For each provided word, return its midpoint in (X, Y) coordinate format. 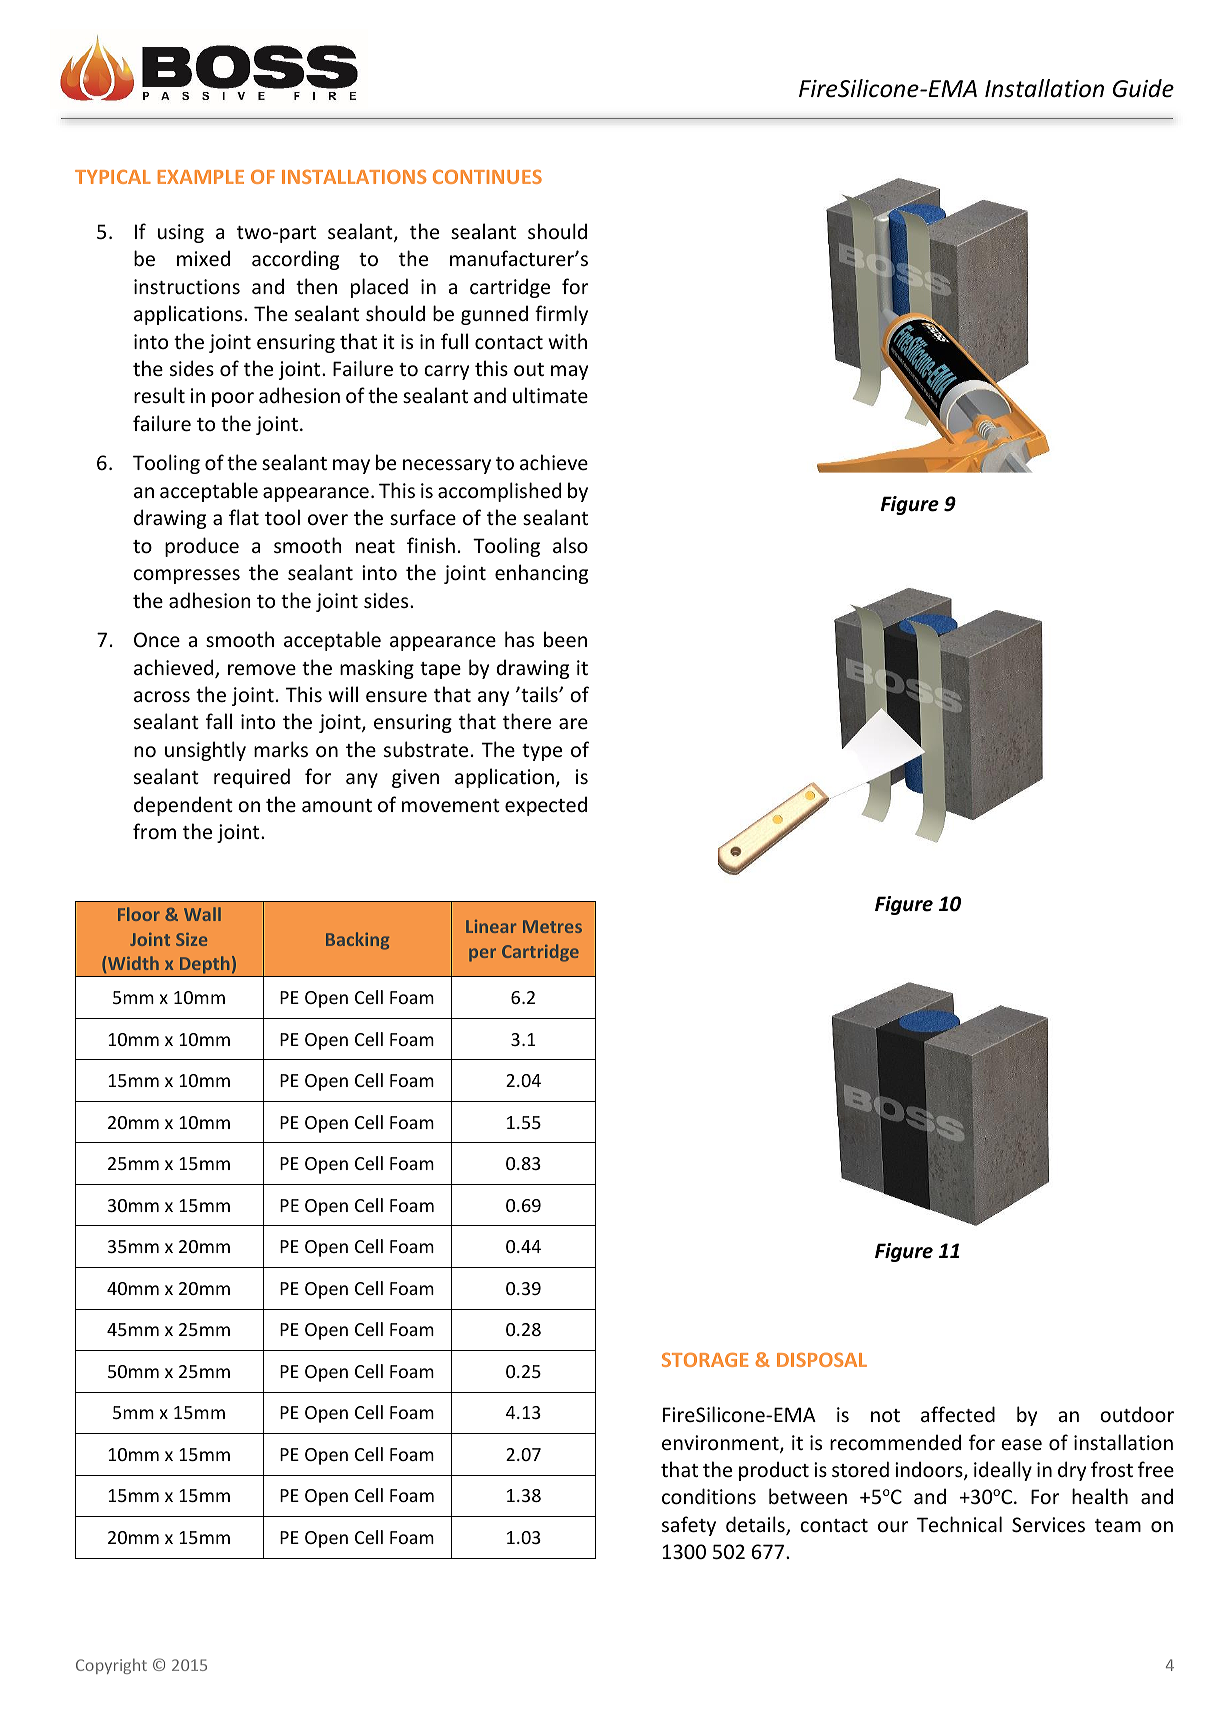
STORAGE (705, 1360)
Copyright (111, 1666)
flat (244, 517)
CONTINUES (487, 177)
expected (546, 806)
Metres (552, 926)
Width (133, 963)
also (570, 545)
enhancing (541, 574)
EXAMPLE (201, 177)
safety (689, 1526)
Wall (202, 914)
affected (958, 1414)
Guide (1143, 88)
